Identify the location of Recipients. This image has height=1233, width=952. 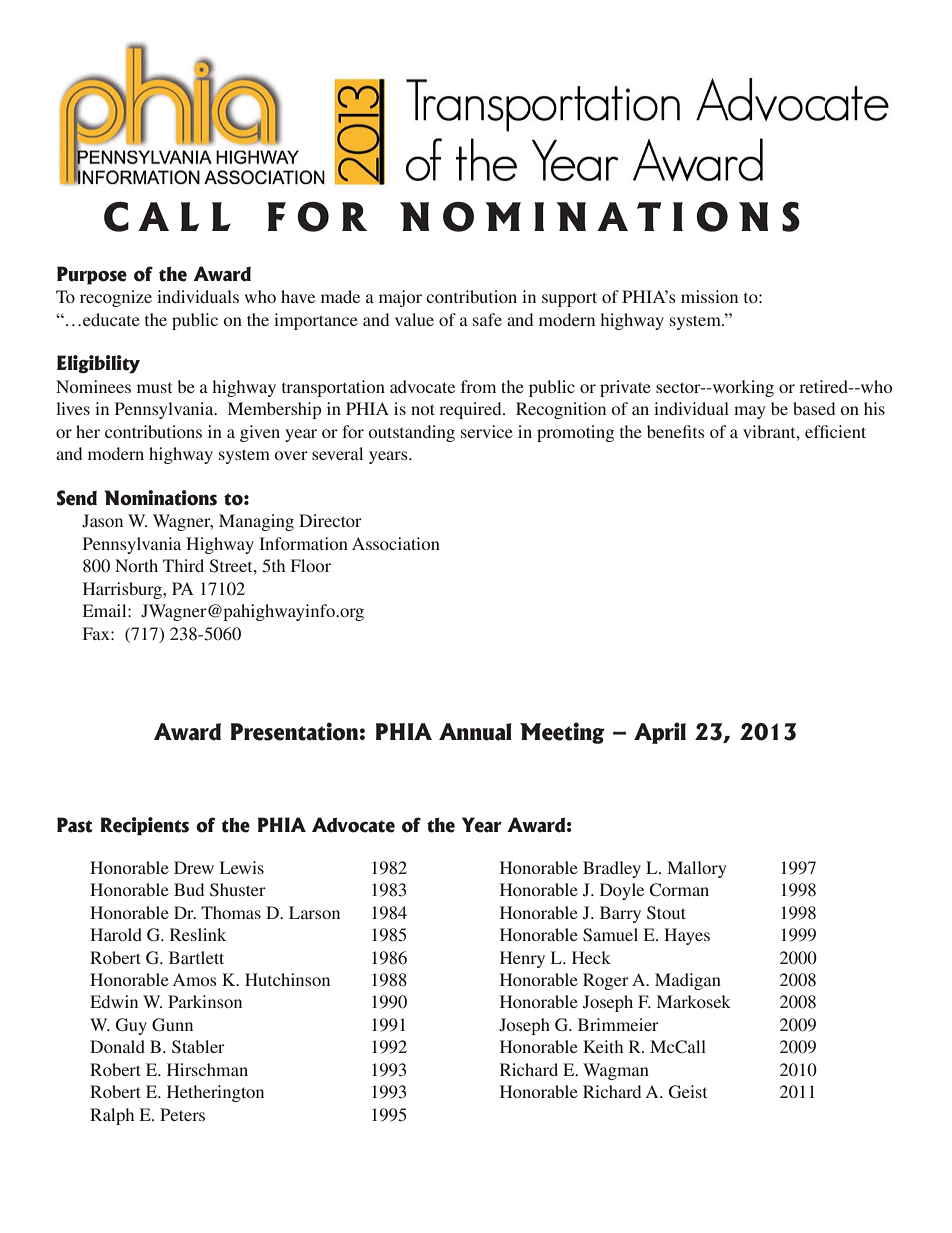
(145, 826).
